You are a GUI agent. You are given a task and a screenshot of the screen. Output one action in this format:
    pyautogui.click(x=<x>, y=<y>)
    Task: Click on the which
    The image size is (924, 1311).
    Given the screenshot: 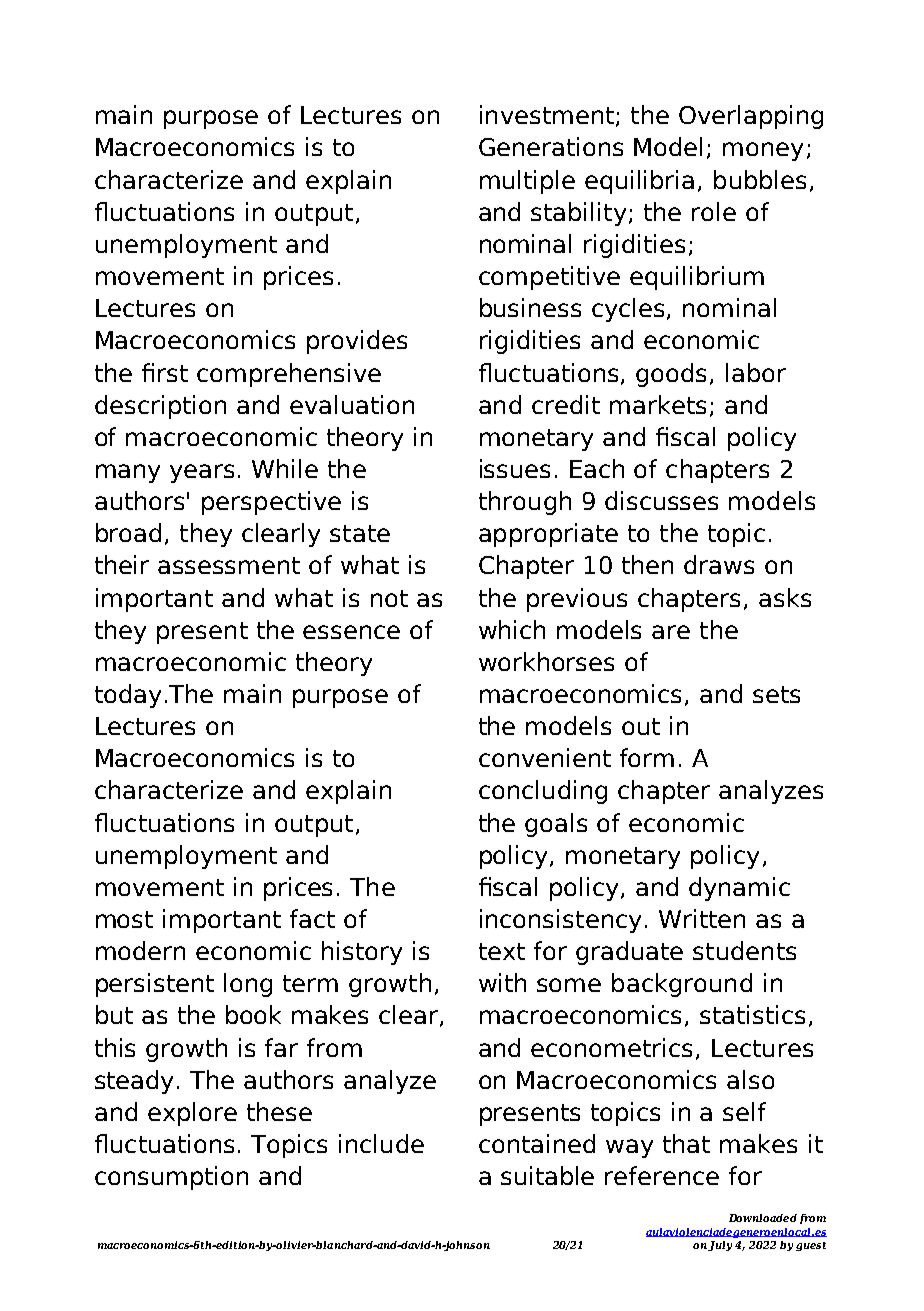 What is the action you would take?
    pyautogui.click(x=512, y=629)
